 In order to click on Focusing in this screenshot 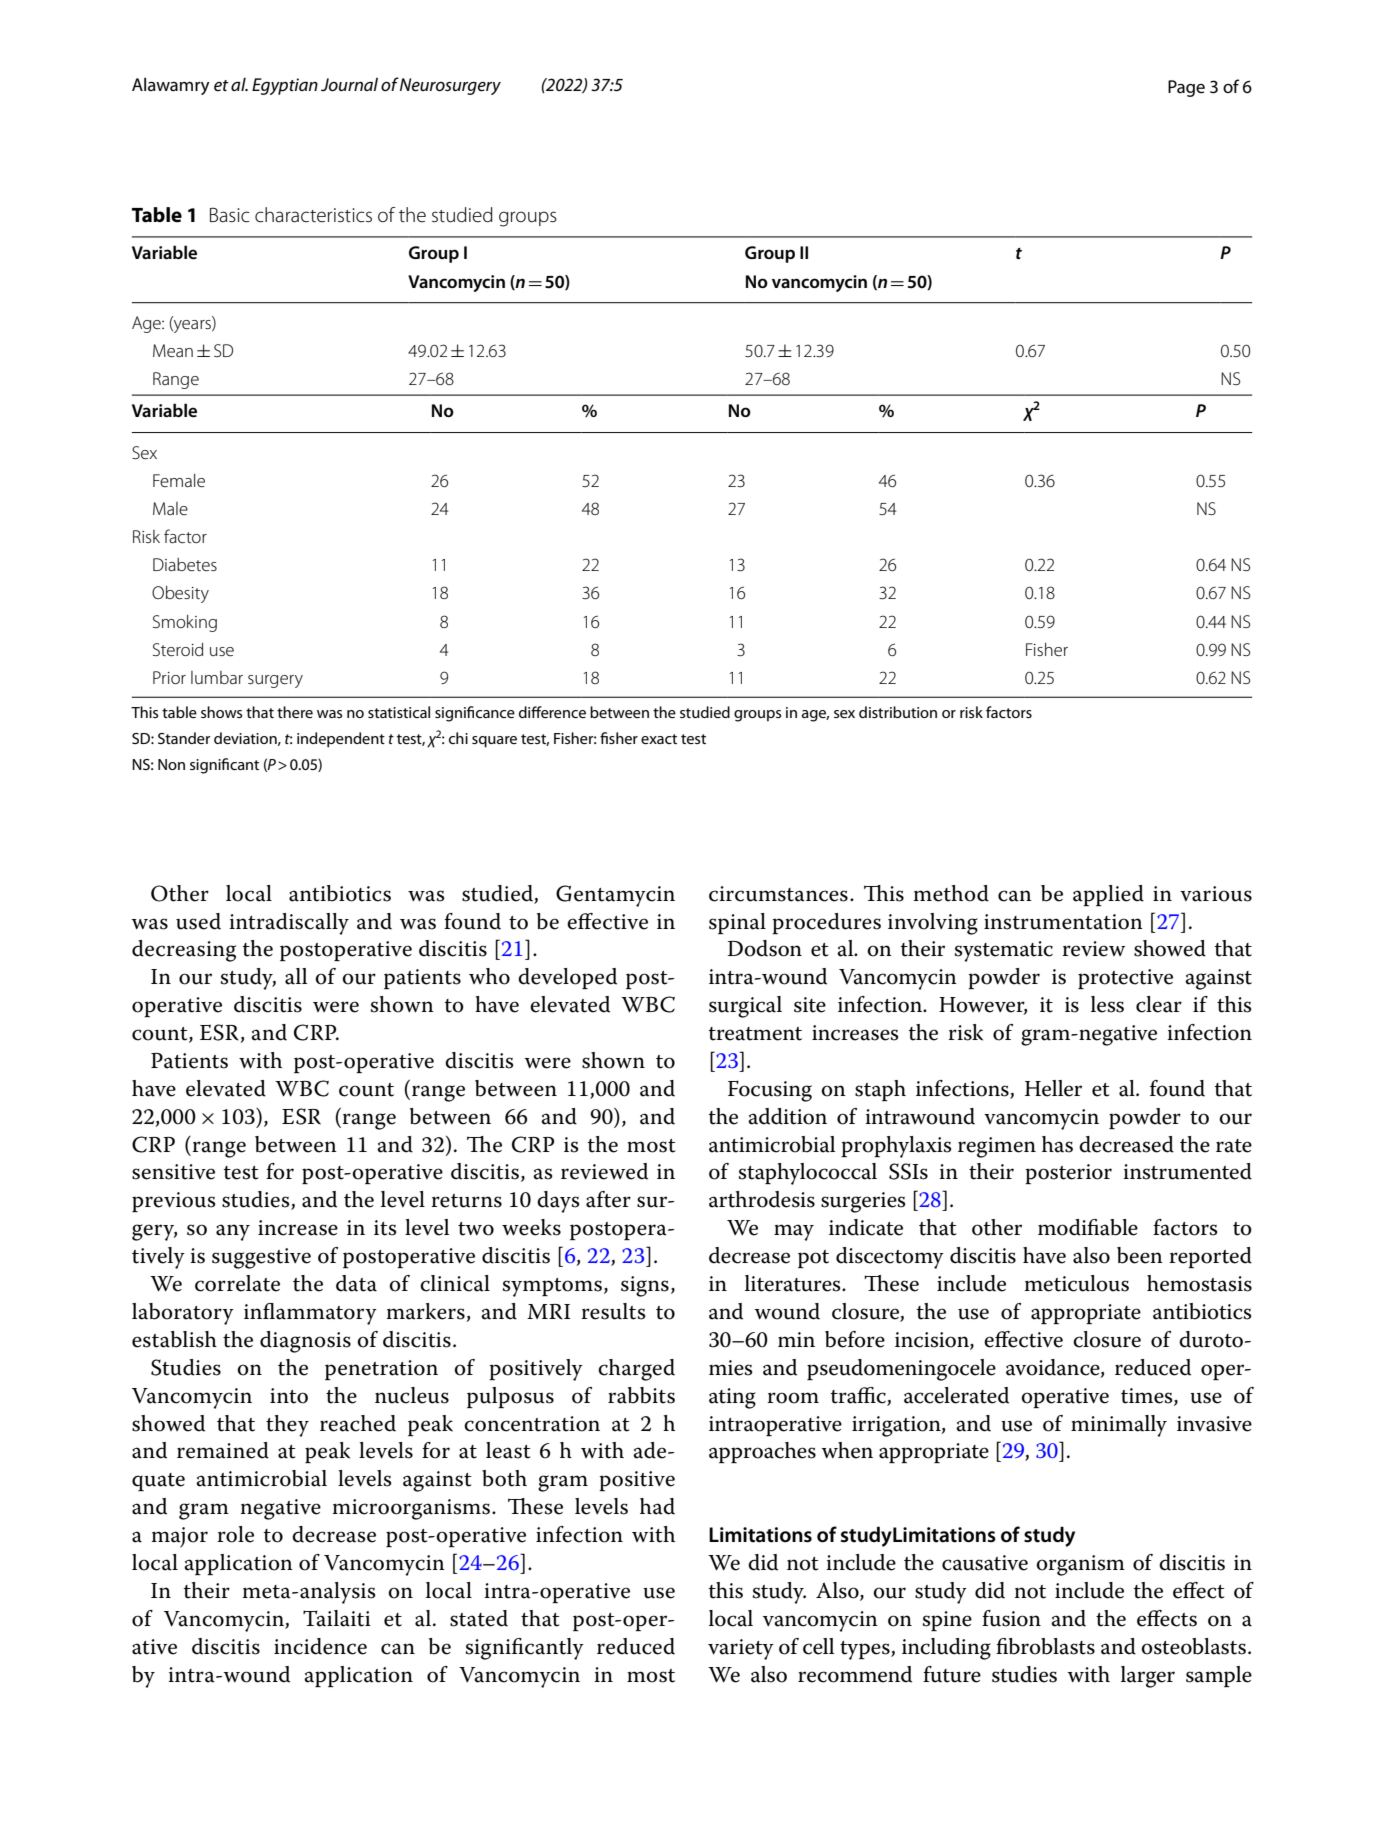, I will do `click(770, 1091)`.
